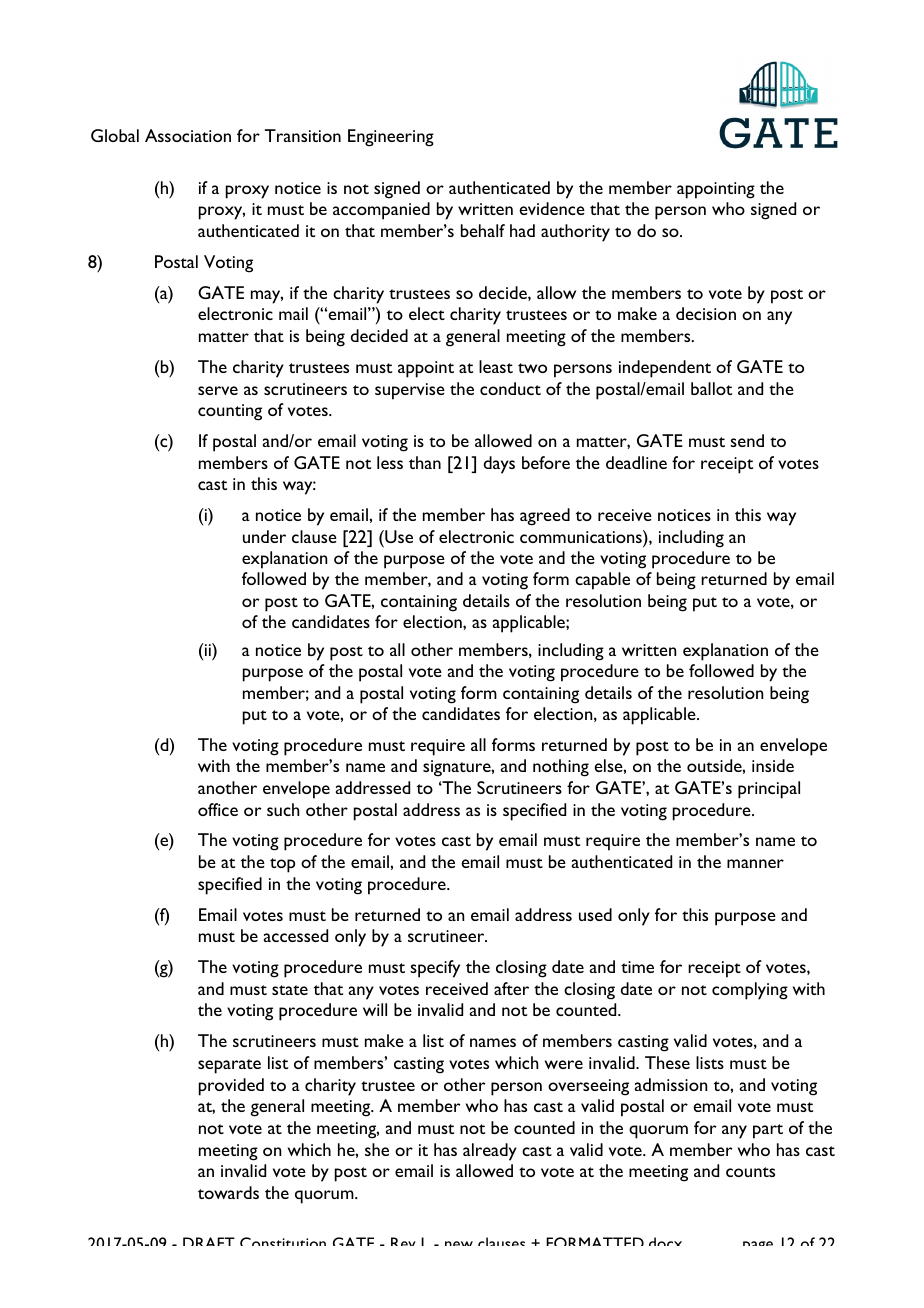  Describe the element at coordinates (490, 1152) in the screenshot. I see `already` at that location.
